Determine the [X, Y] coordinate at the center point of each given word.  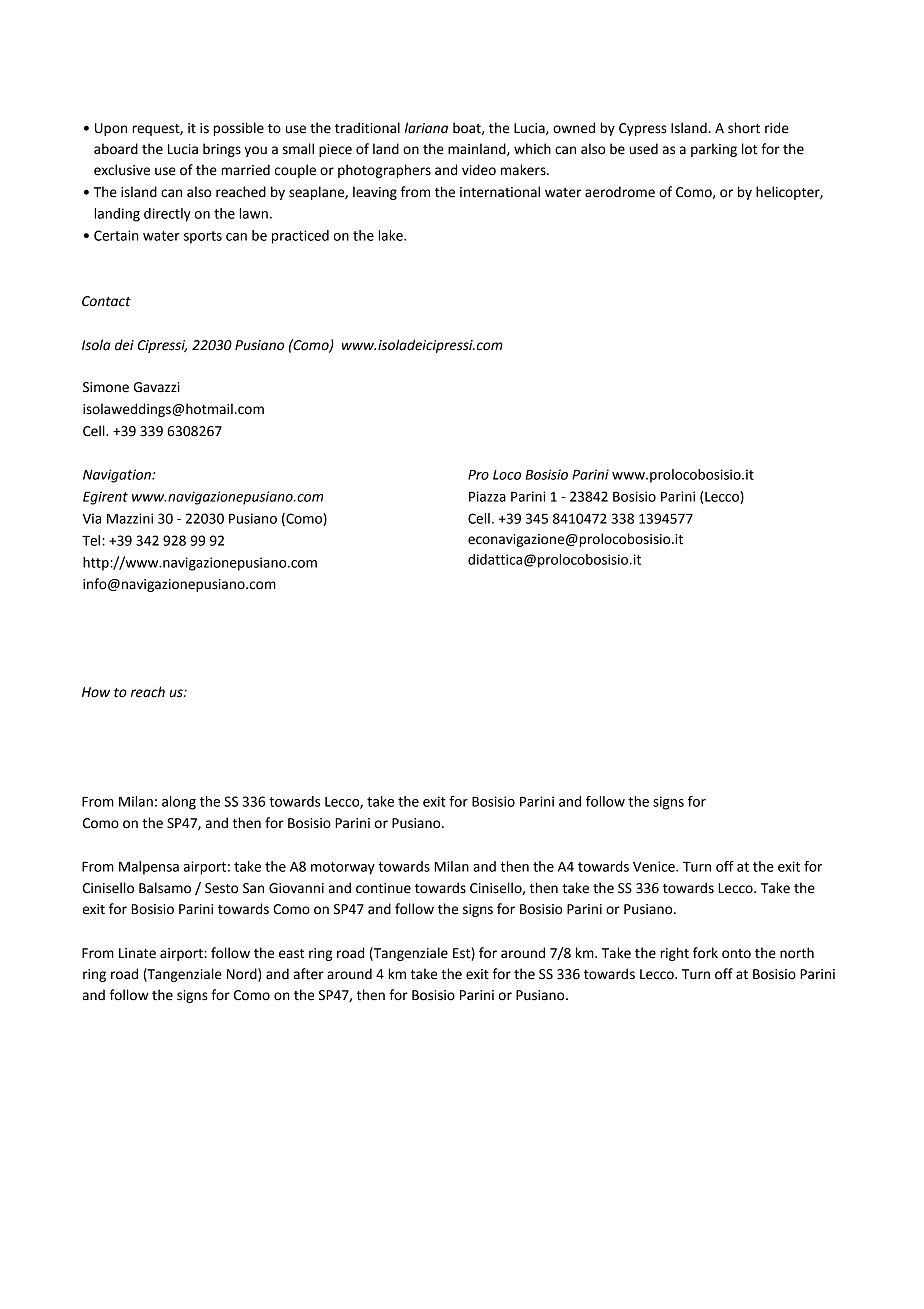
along [179, 803]
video [479, 170]
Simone [106, 387]
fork [705, 953]
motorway [343, 868]
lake [391, 235]
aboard [116, 149]
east [291, 954]
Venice [655, 866]
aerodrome [620, 192]
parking [714, 150]
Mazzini [130, 518]
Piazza [487, 496]
